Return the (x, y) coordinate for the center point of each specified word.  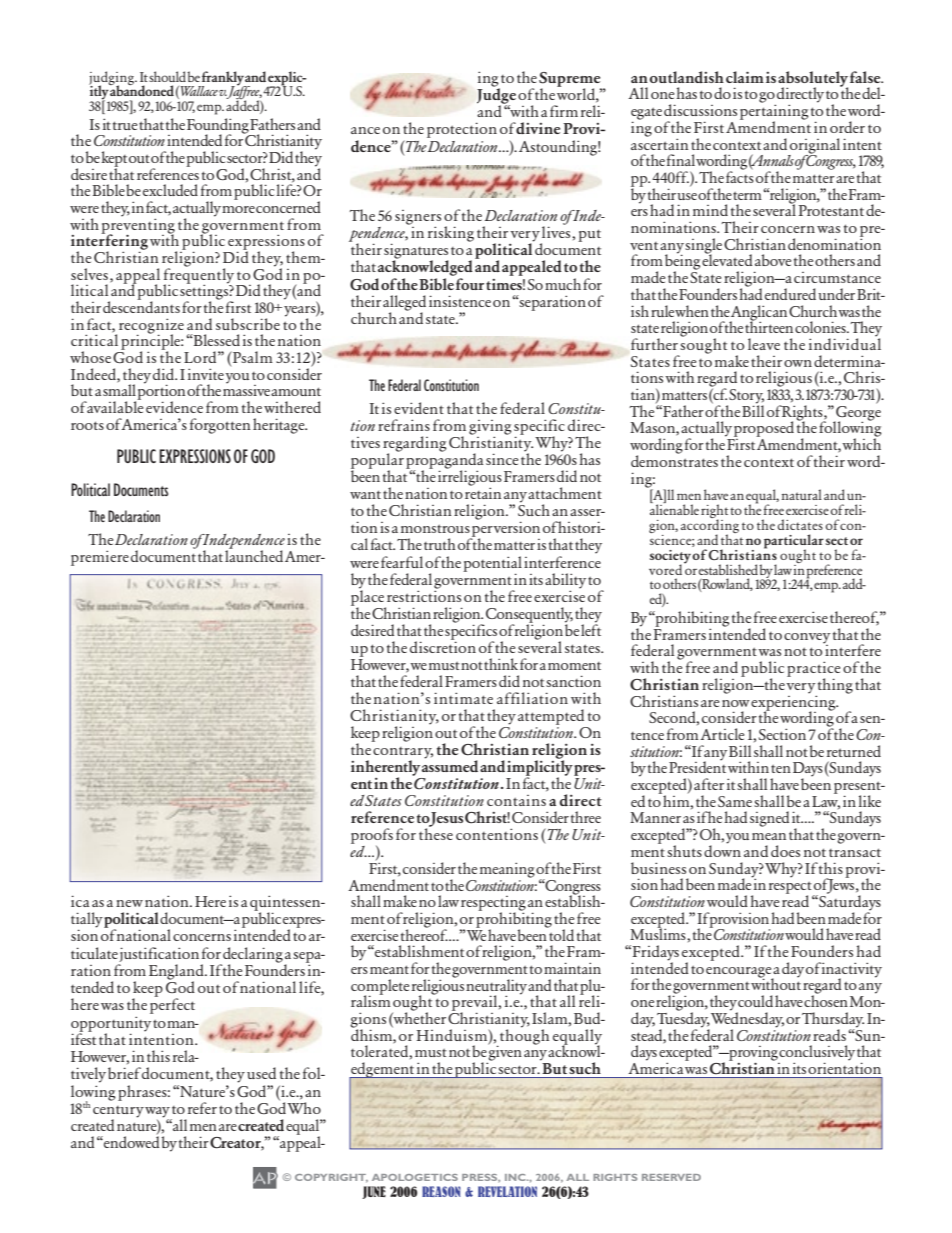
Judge (496, 96)
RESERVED (671, 1177)
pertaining (774, 112)
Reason (441, 1191)
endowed (130, 1142)
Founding (218, 127)
